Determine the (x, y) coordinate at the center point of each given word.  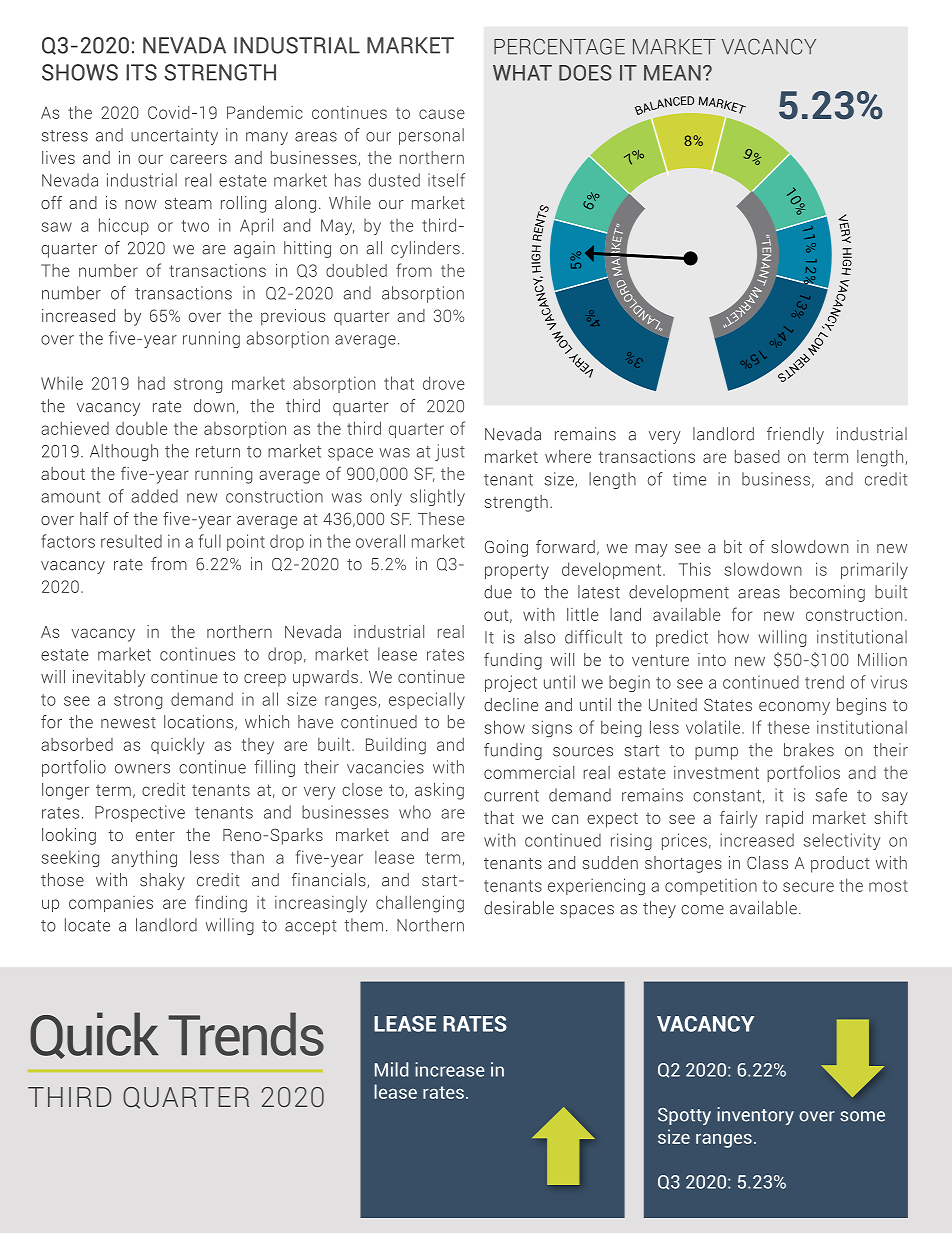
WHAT (522, 73)
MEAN (672, 73)
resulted (131, 541)
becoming (827, 593)
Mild (391, 1069)
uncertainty (174, 136)
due (498, 592)
